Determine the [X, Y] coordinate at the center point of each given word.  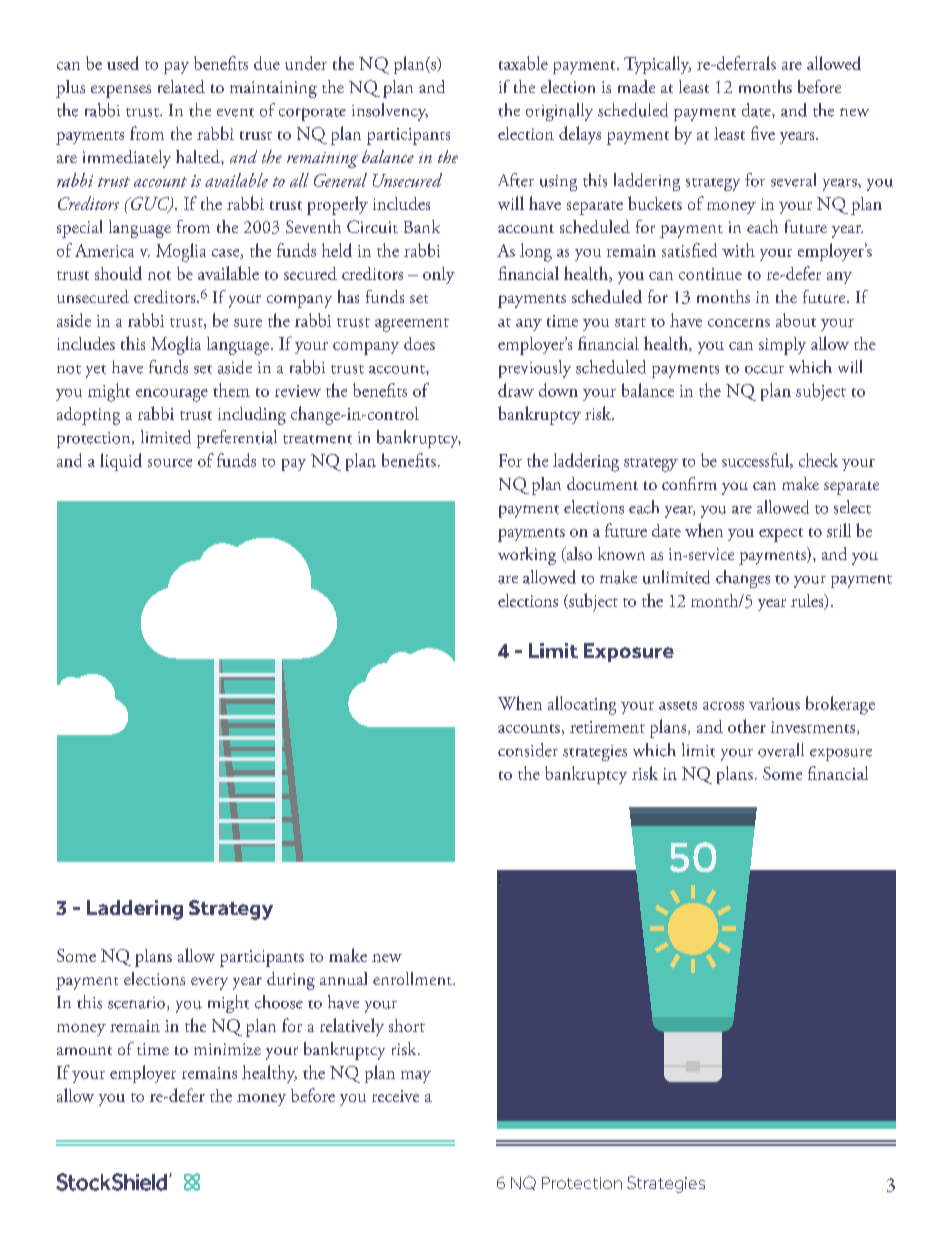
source [170, 463]
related [181, 86]
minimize [227, 1049]
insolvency [390, 112]
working [527, 556]
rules [808, 602]
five [763, 133]
